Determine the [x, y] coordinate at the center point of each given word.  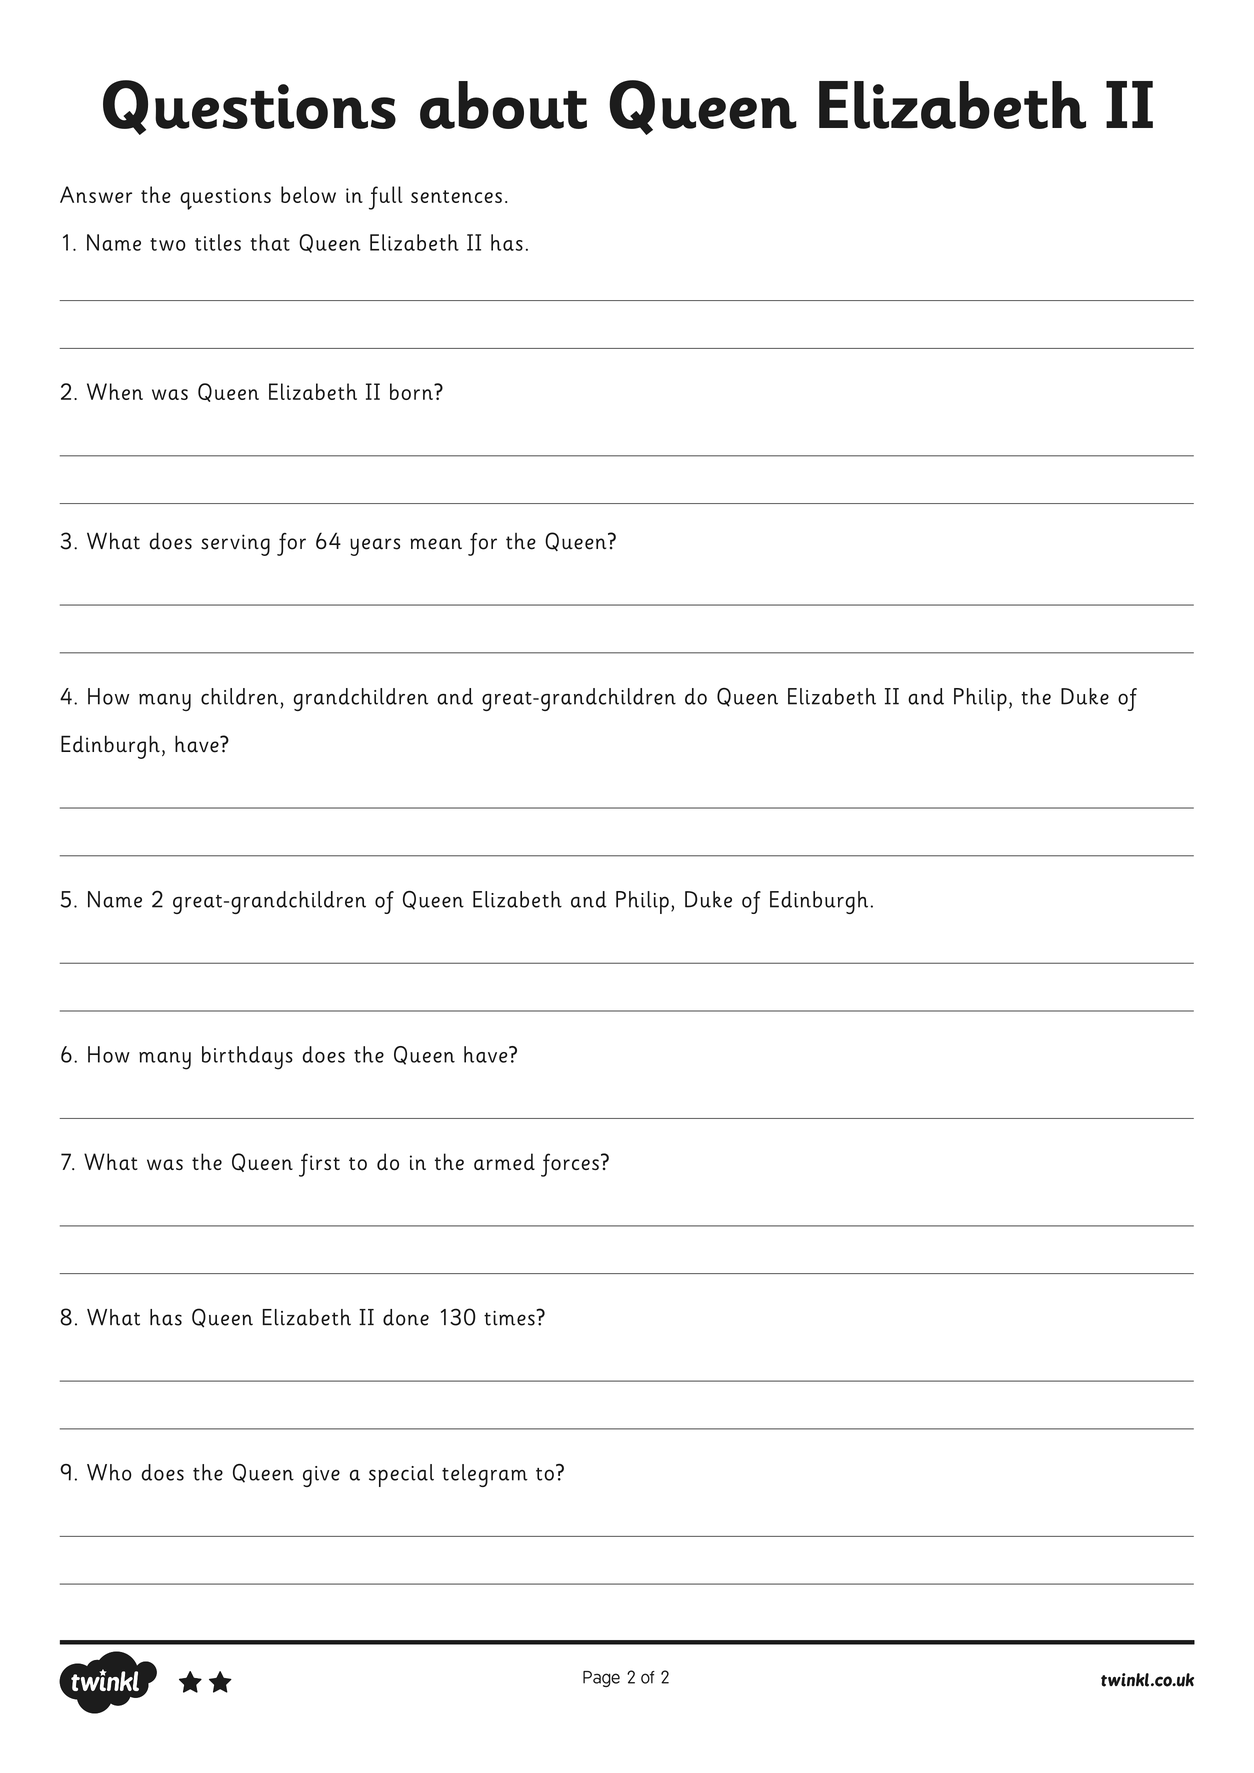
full [385, 198]
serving [235, 545]
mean [436, 544]
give [321, 1476]
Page [601, 1679]
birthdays [247, 1058]
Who [109, 1472]
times [510, 1318]
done [406, 1317]
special [401, 1475]
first [319, 1165]
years [375, 547]
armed [504, 1161]
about [503, 105]
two [168, 244]
